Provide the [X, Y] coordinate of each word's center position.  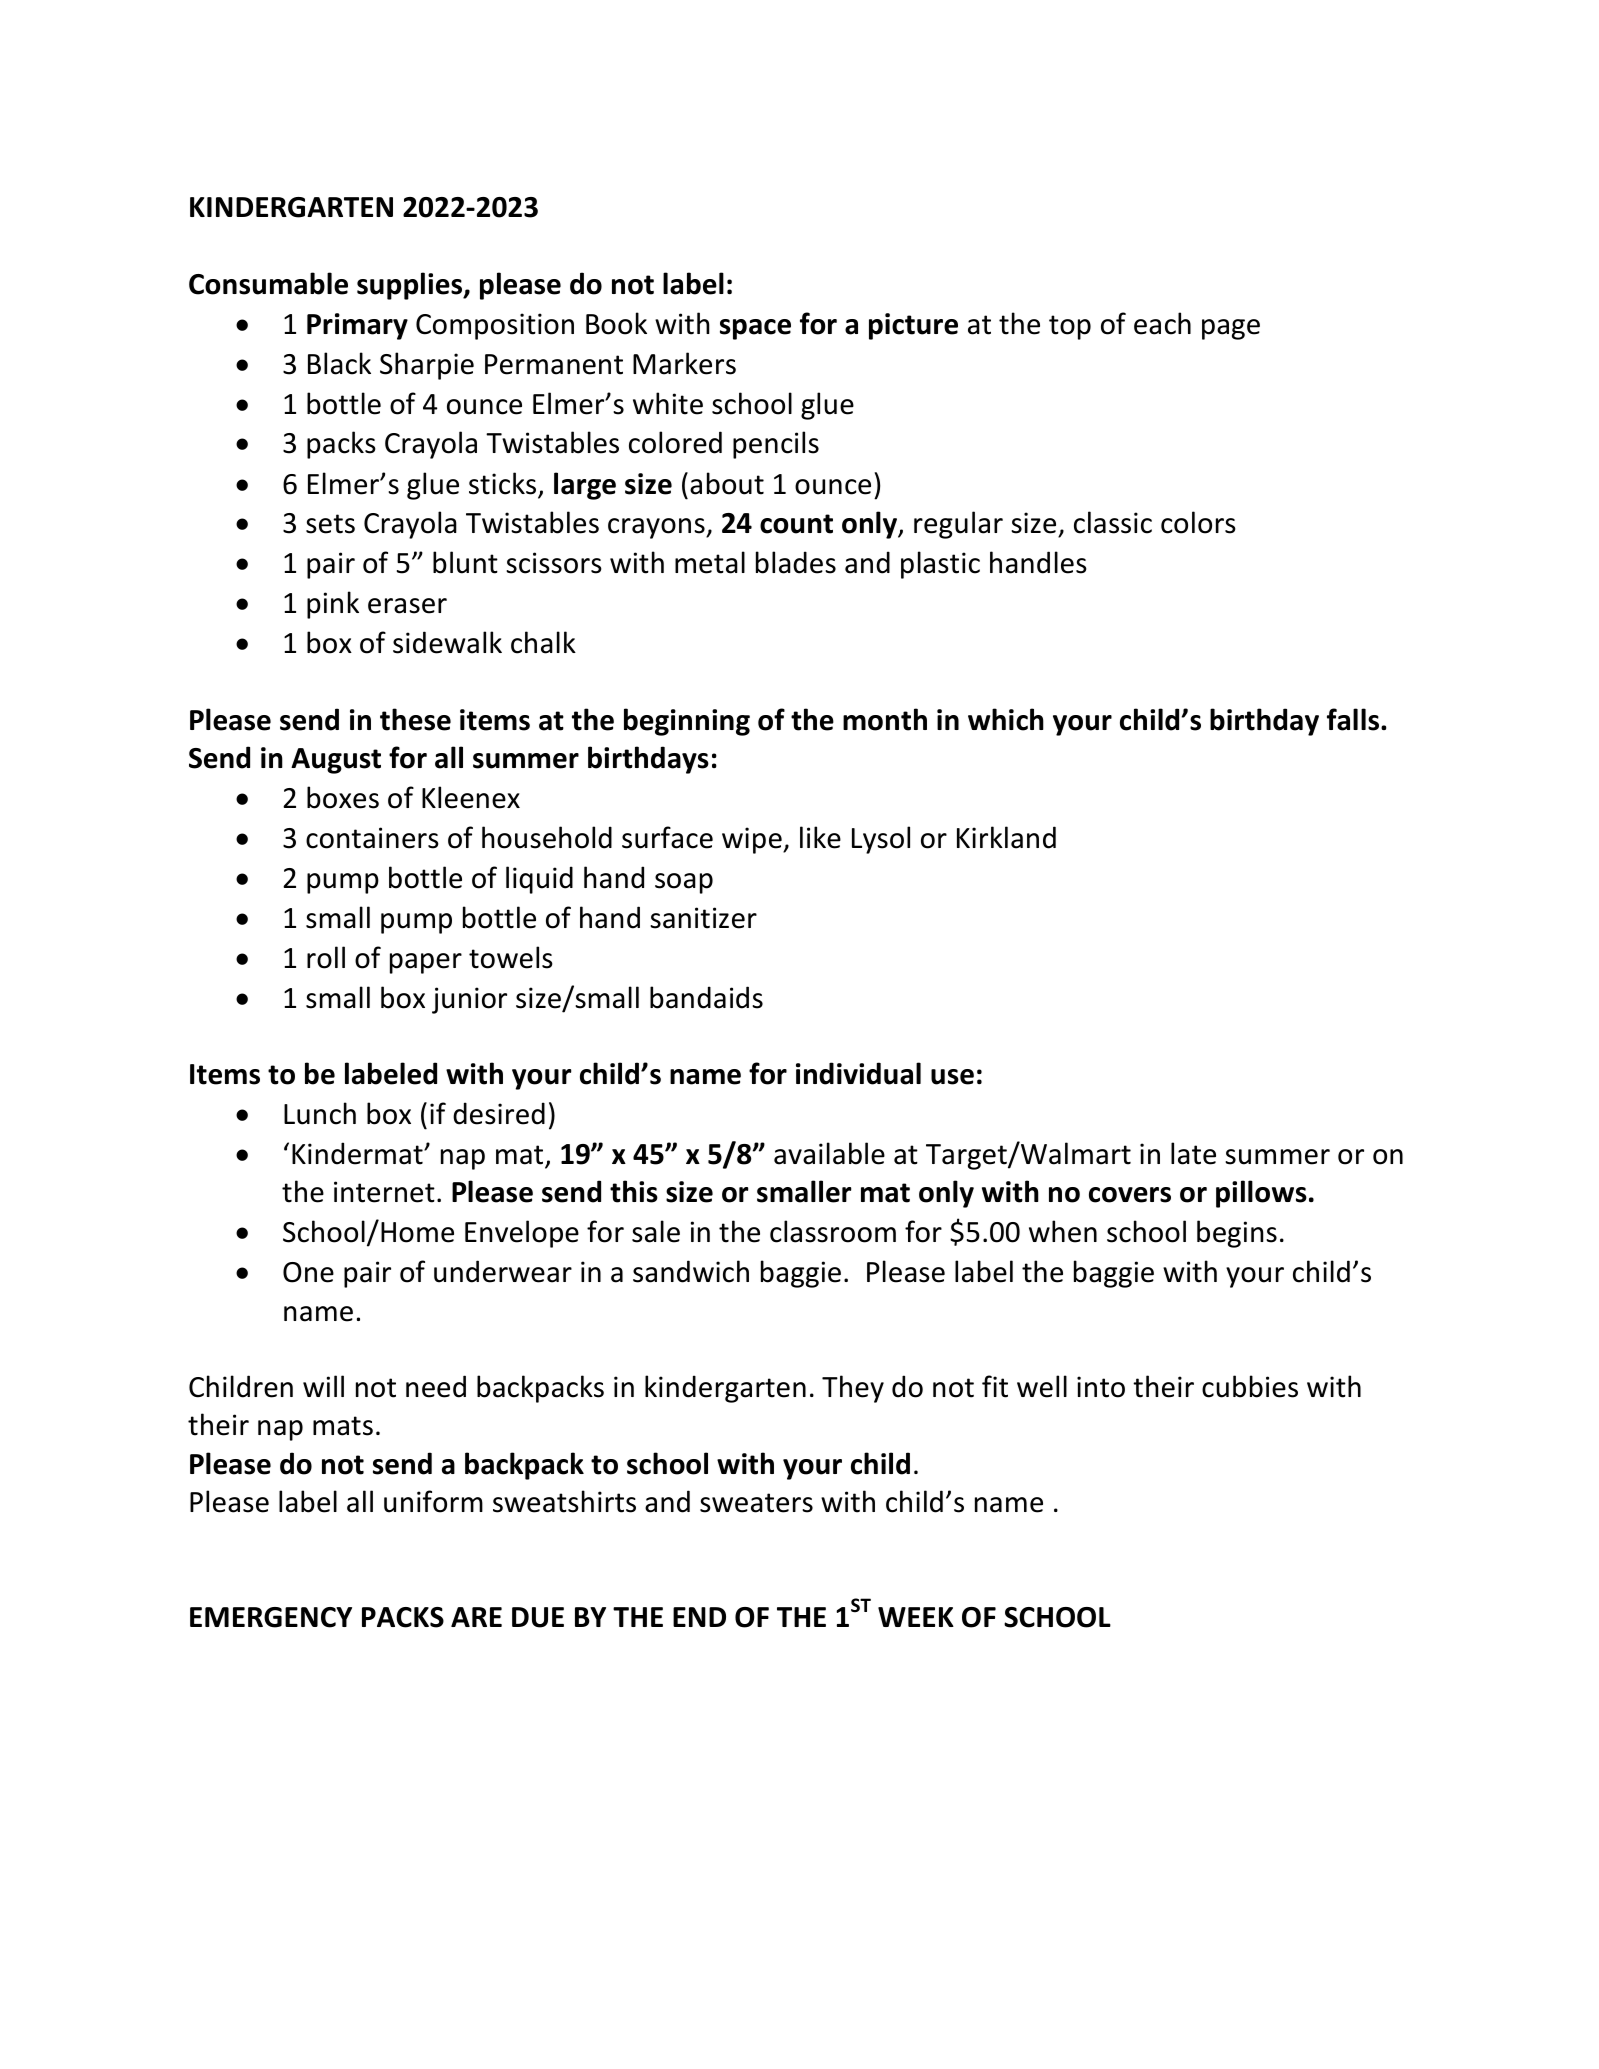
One [308, 1272]
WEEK [916, 1617]
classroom [833, 1231]
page [1231, 329]
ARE [476, 1617]
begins [1237, 1234]
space [755, 329]
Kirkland [1006, 837]
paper [426, 963]
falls [1354, 719]
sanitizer [703, 918]
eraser [407, 606]
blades [796, 562]
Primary [357, 326]
